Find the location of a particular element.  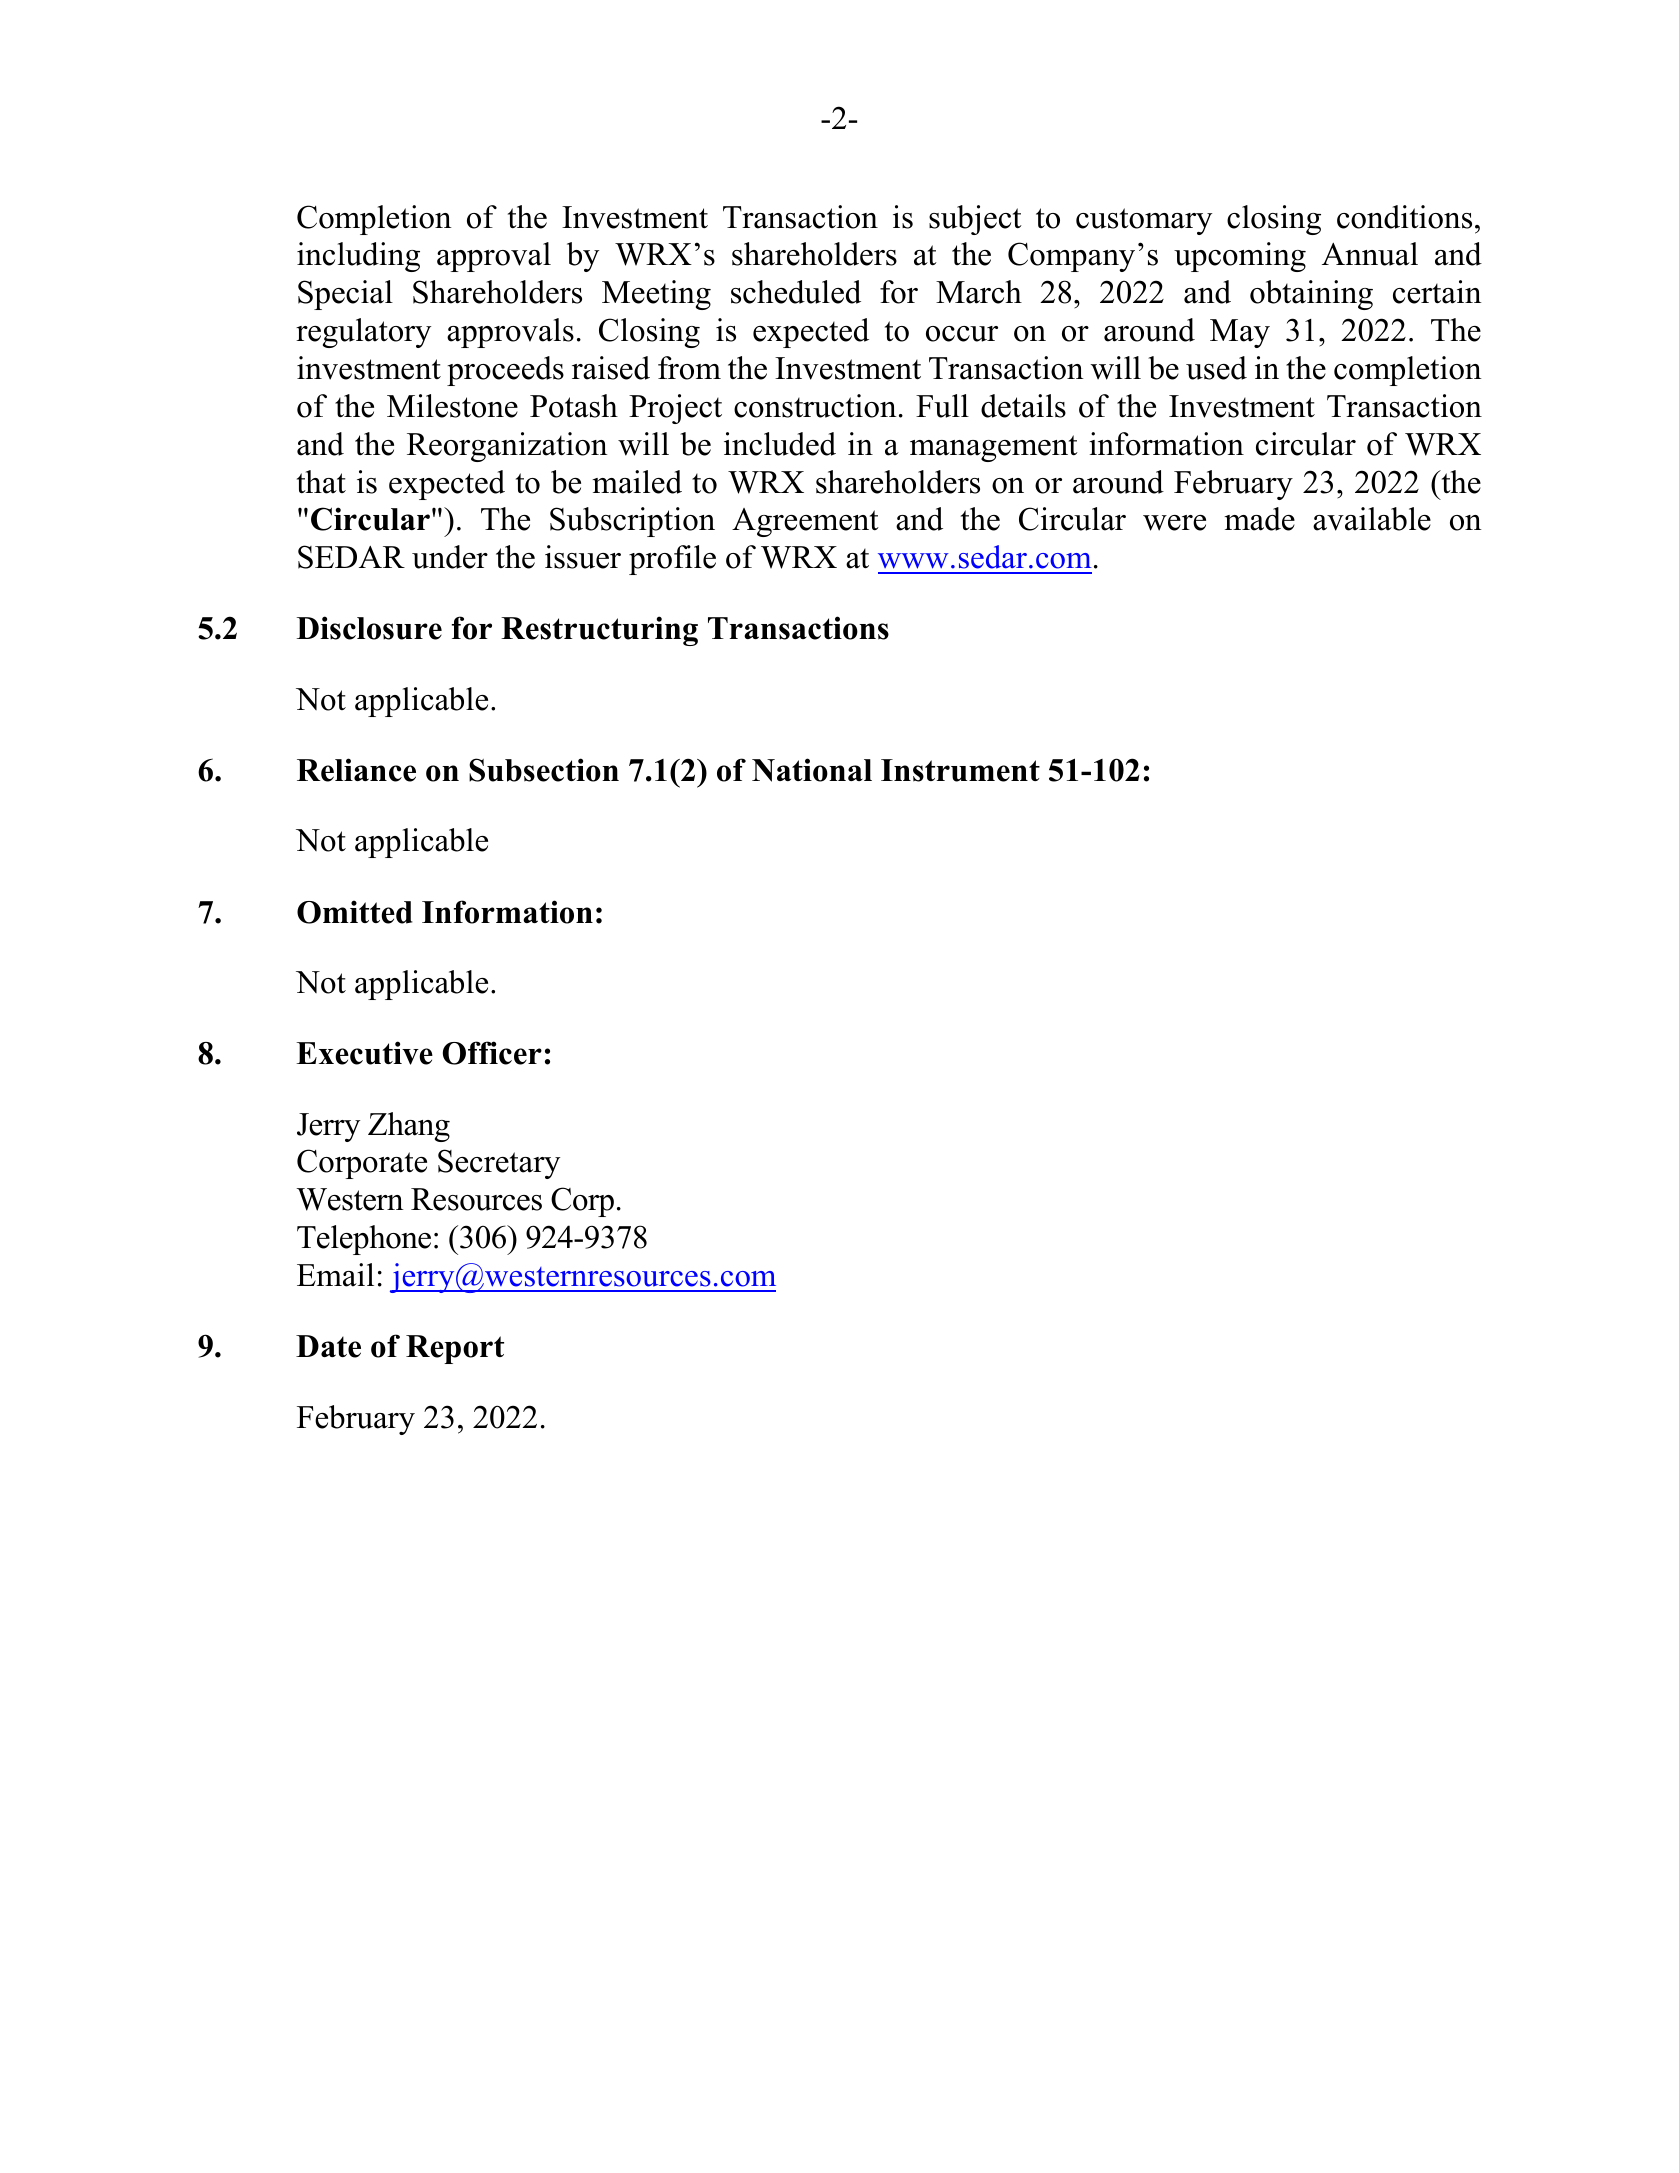

Report is located at coordinates (455, 1349).
